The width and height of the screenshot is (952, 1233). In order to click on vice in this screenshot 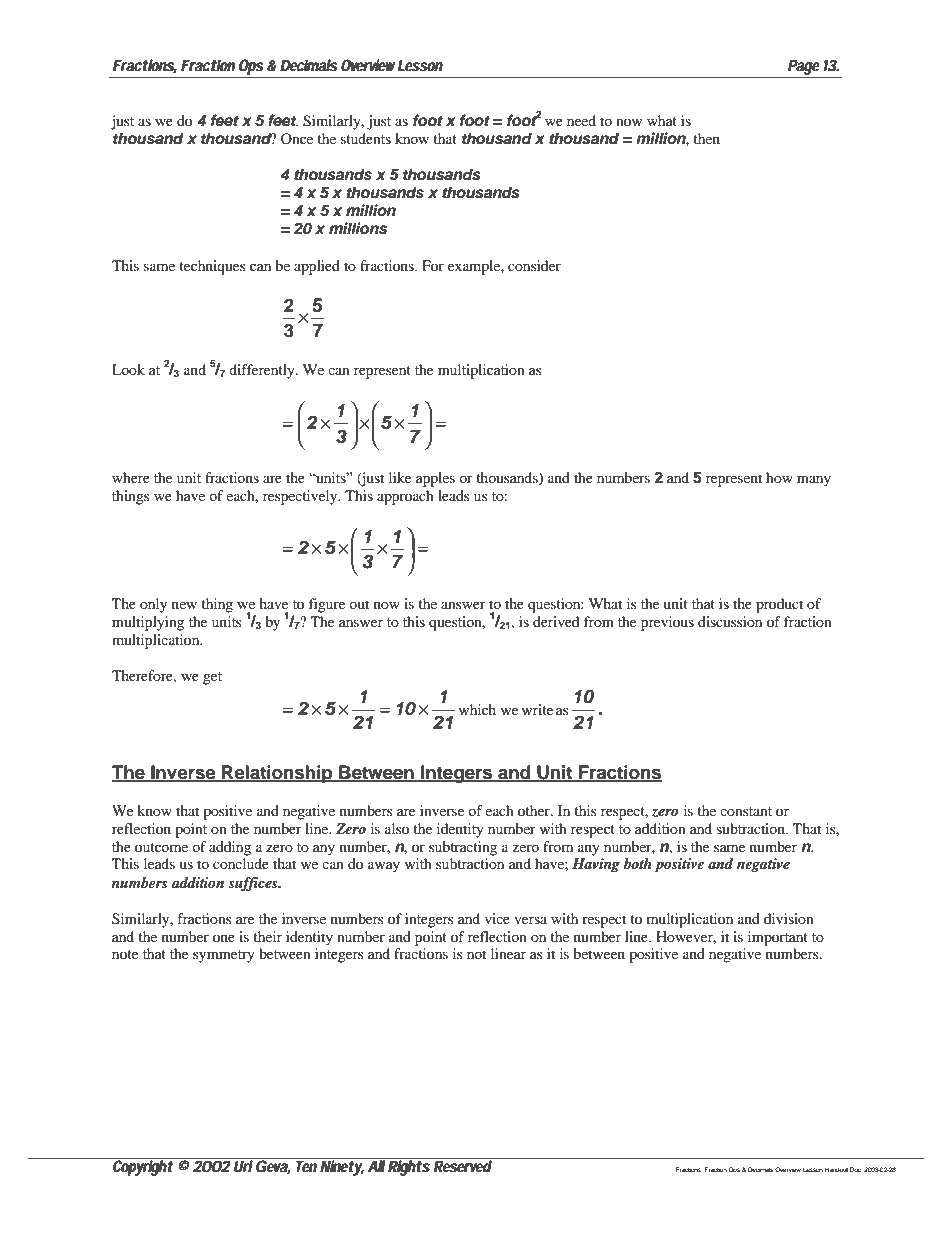, I will do `click(497, 918)`.
